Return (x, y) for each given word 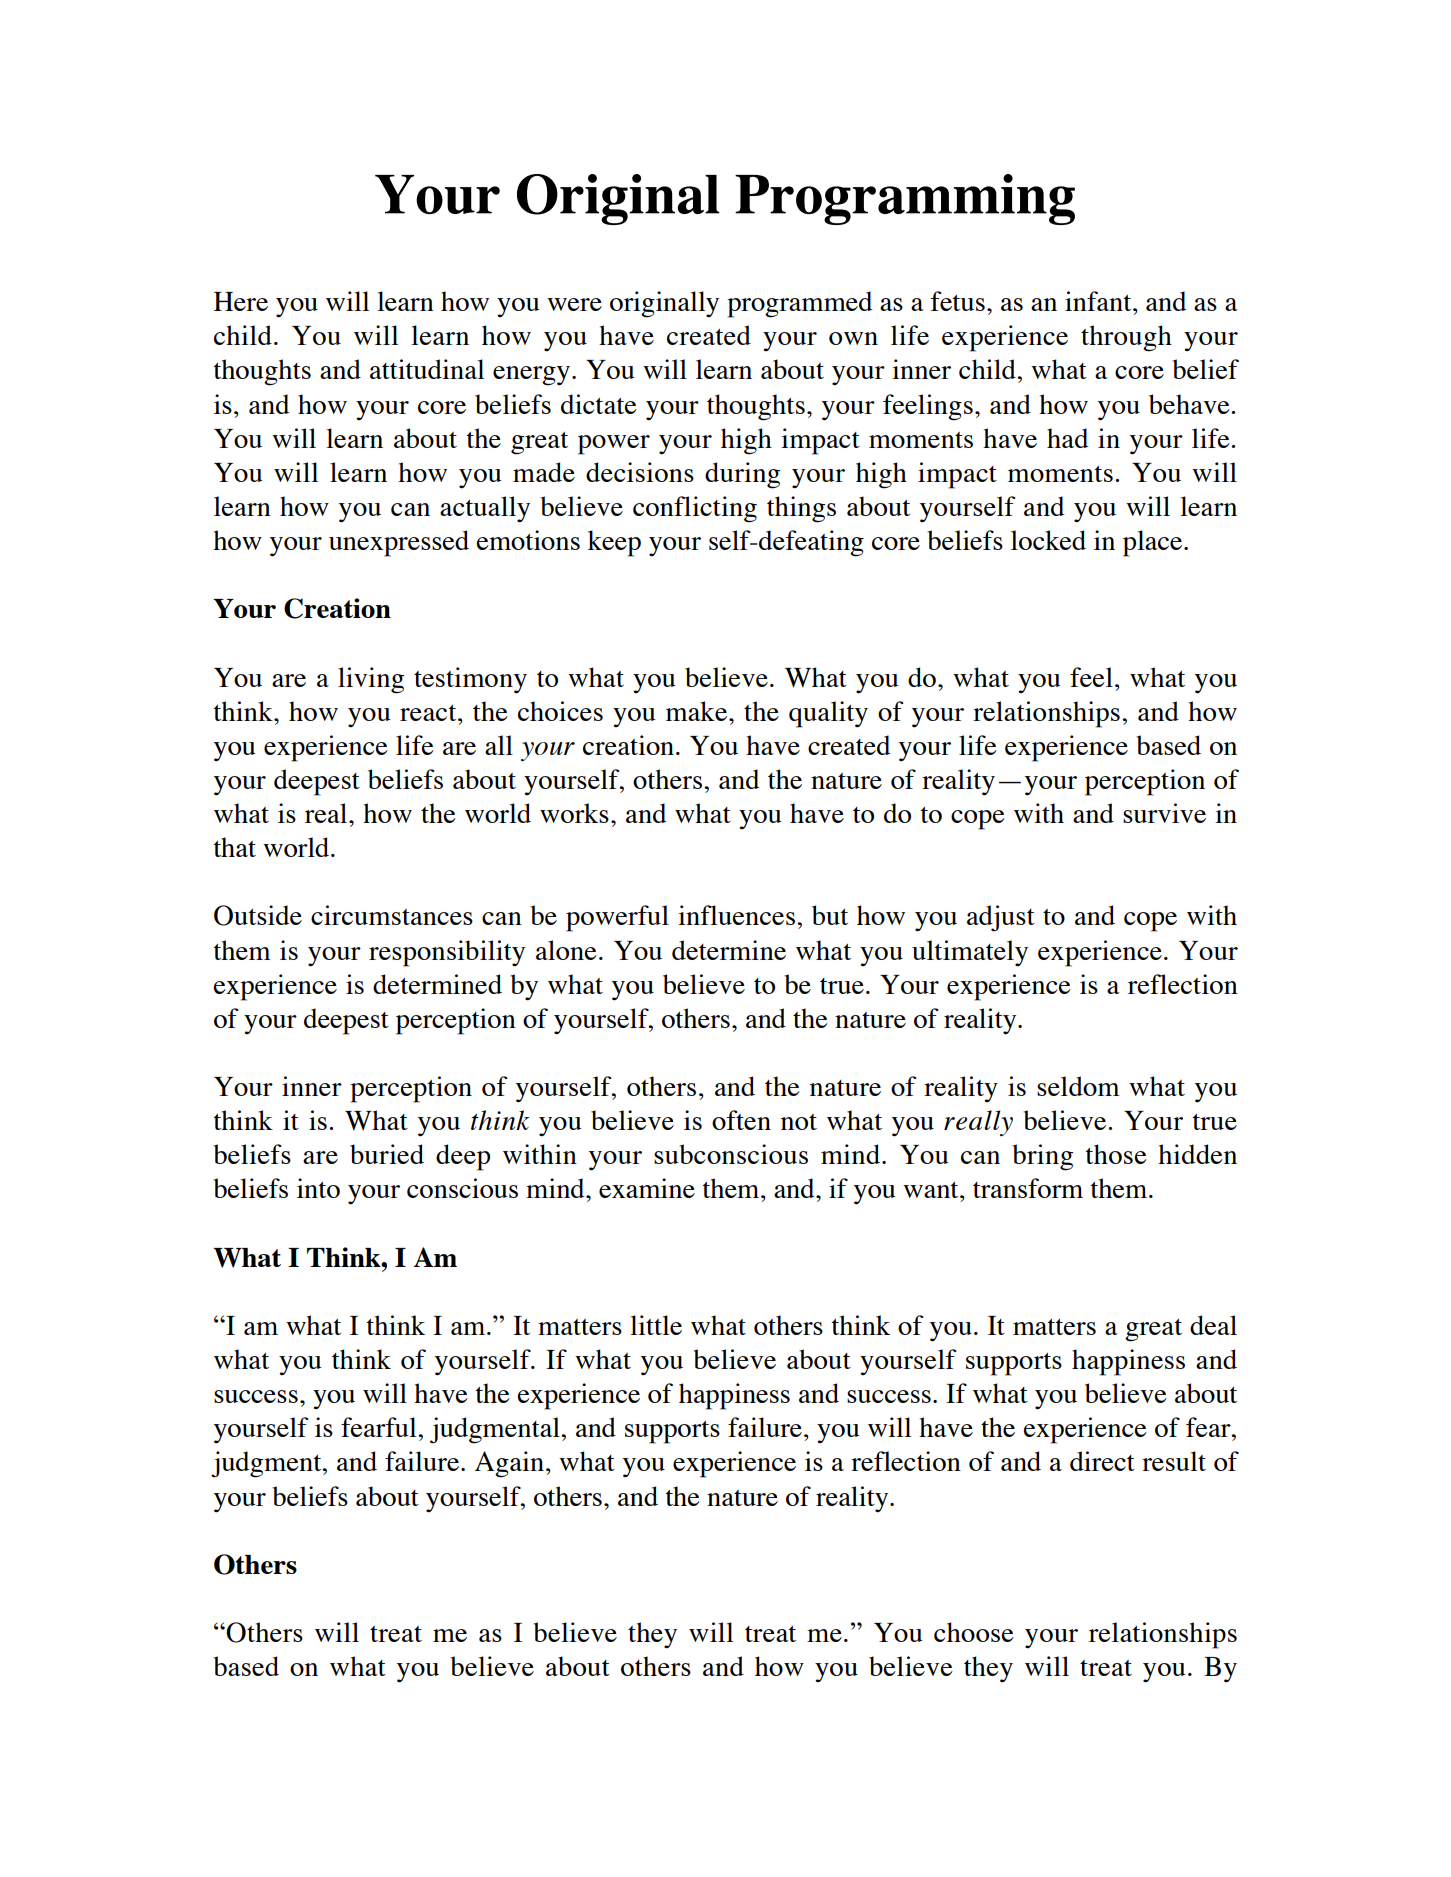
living (371, 680)
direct (1102, 1461)
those (1116, 1154)
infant (1099, 301)
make (696, 711)
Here (241, 301)
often (741, 1120)
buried (387, 1154)
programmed (799, 304)
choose (974, 1632)
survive (1164, 813)
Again (509, 1464)
